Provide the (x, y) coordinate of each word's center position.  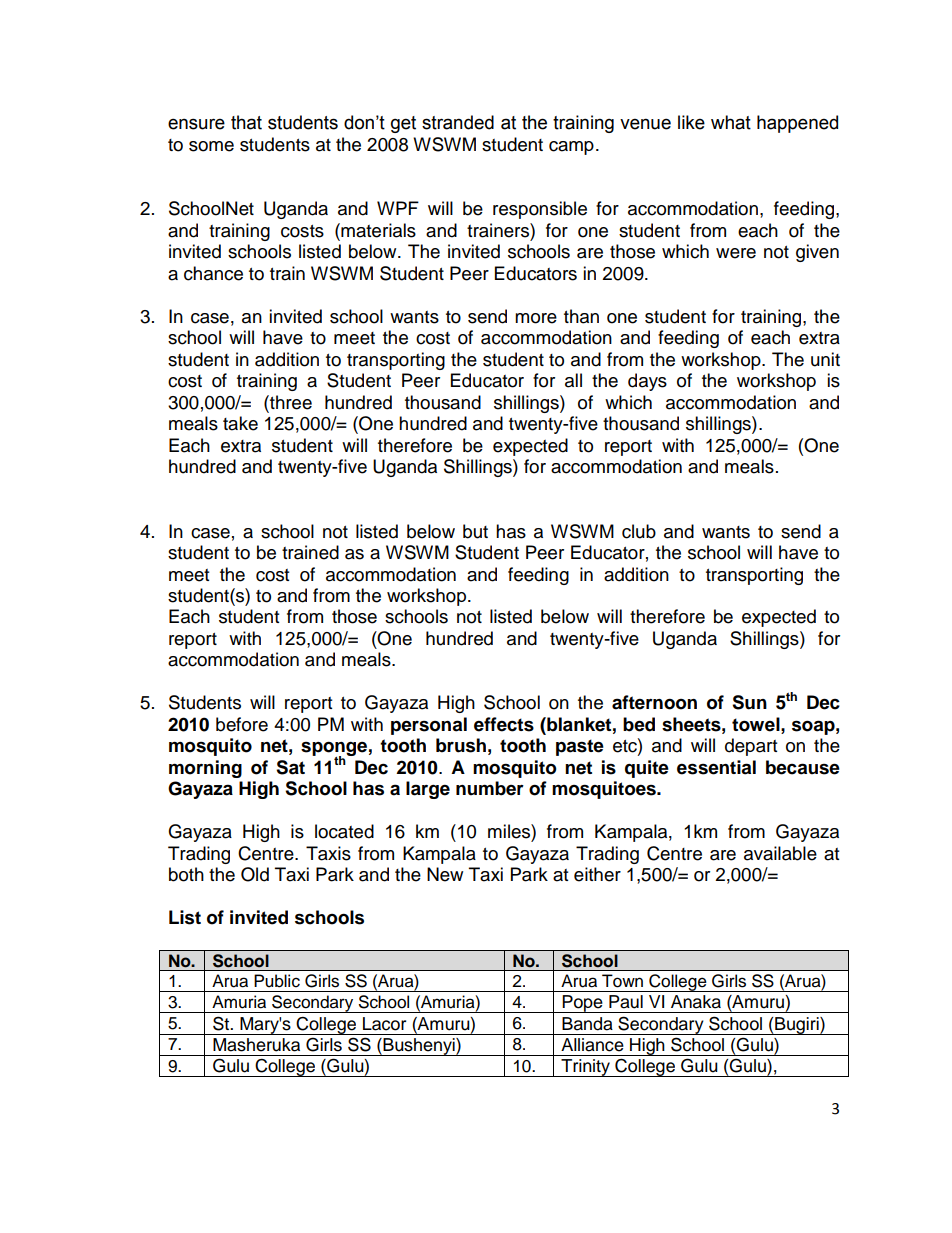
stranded (458, 122)
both (186, 874)
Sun (749, 702)
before (242, 724)
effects (504, 724)
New (445, 874)
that (246, 122)
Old (255, 874)
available (780, 853)
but (475, 531)
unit (825, 359)
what (731, 122)
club (639, 531)
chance (213, 273)
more (536, 318)
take (240, 423)
